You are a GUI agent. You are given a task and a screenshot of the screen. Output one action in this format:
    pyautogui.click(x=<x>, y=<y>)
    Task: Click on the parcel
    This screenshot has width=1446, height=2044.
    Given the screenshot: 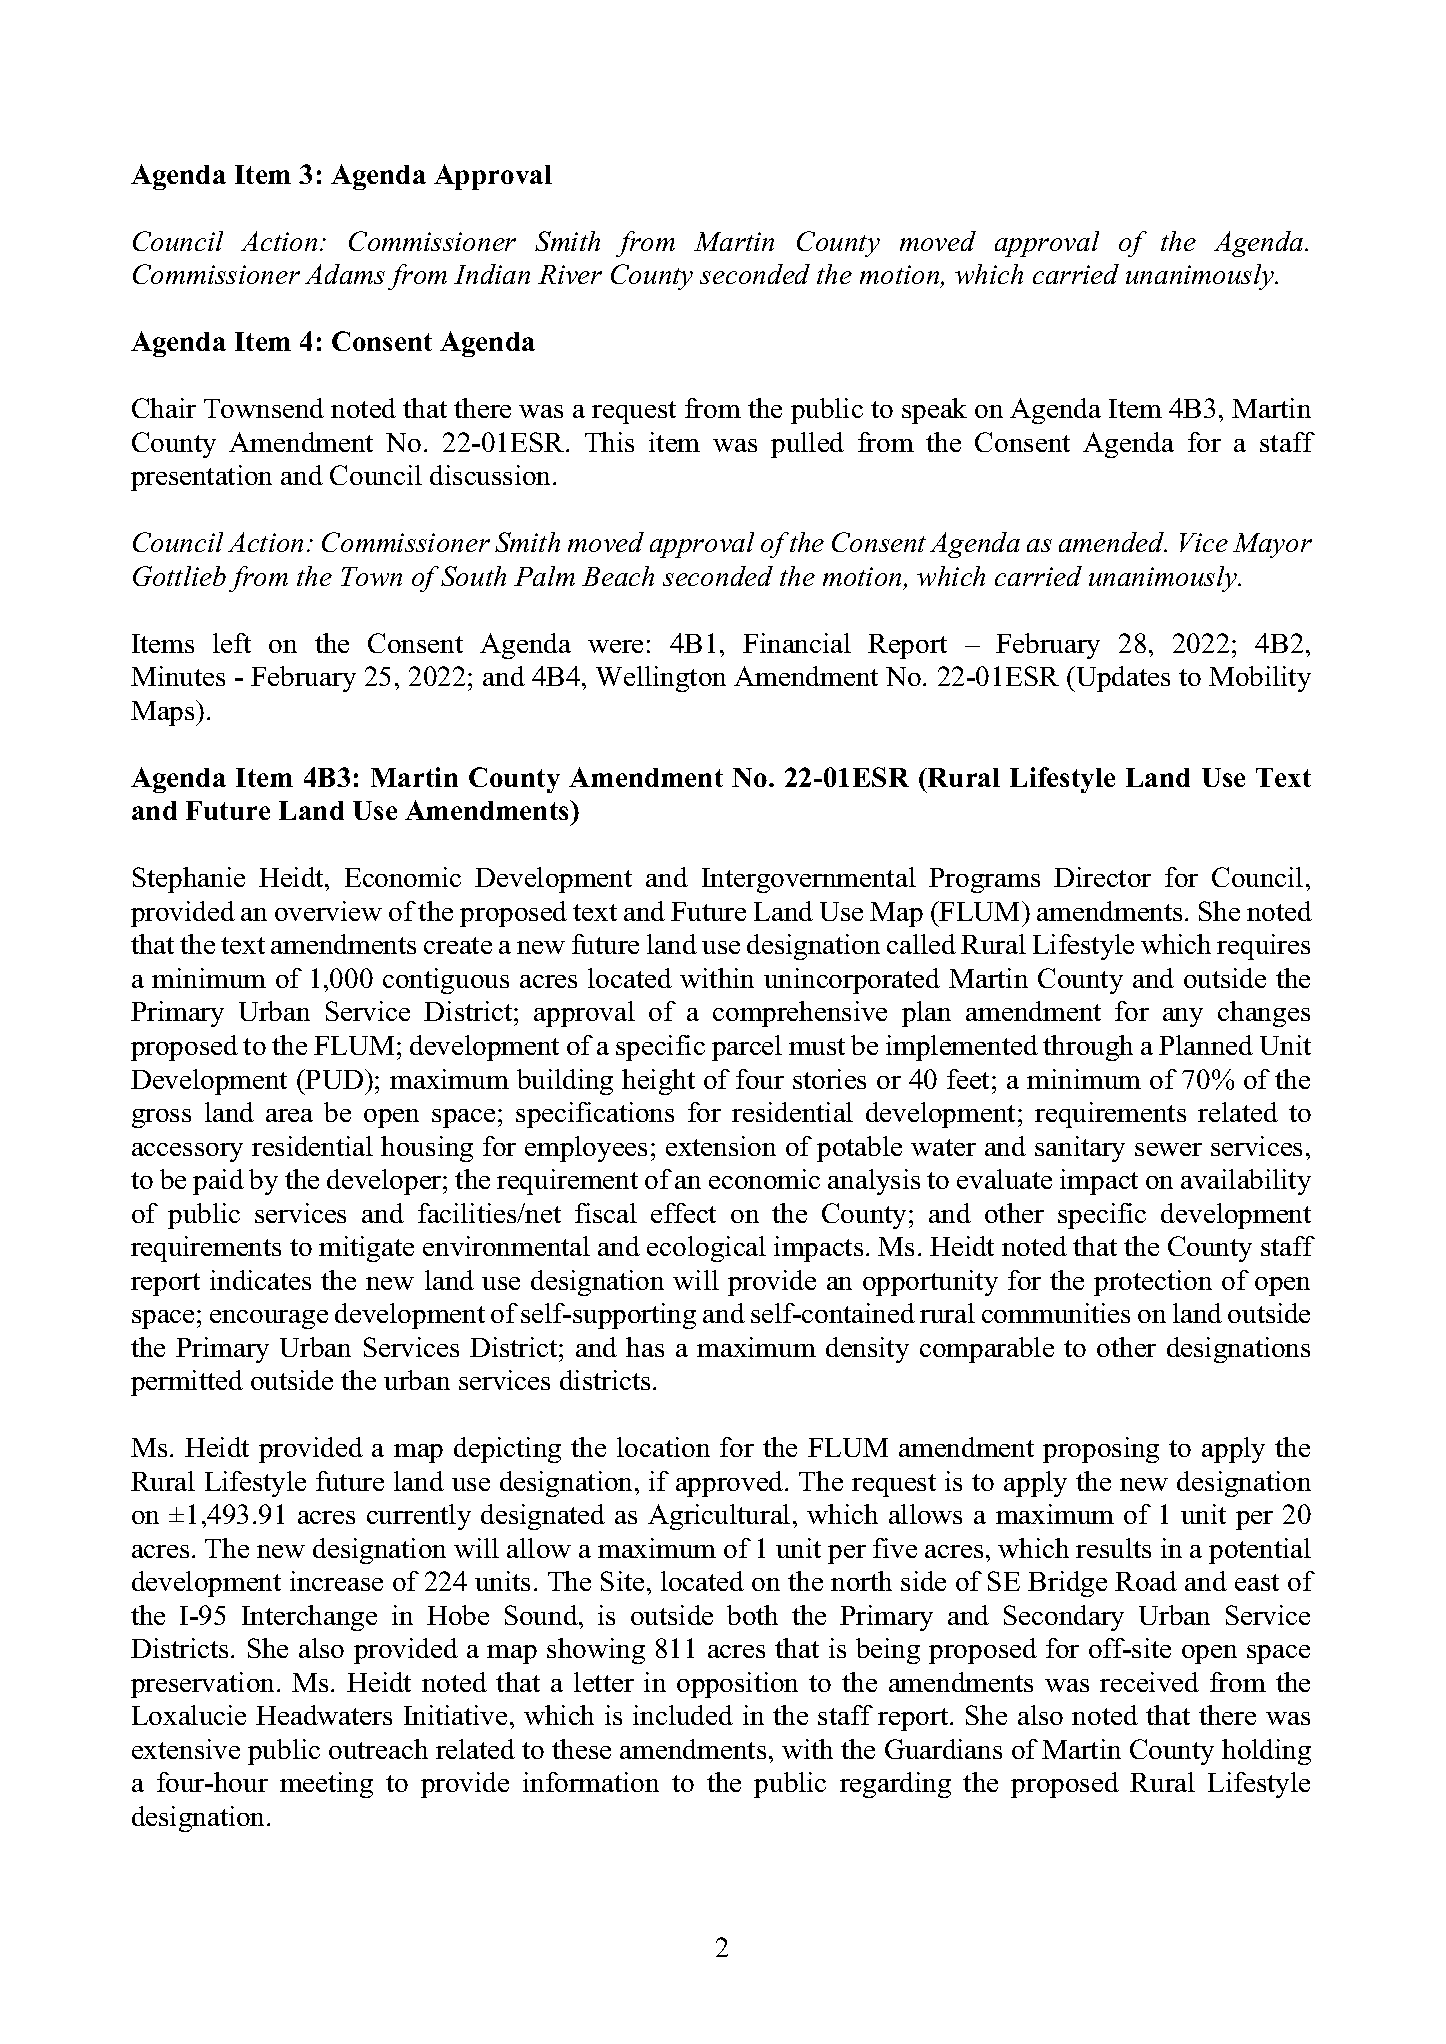 What is the action you would take?
    pyautogui.click(x=747, y=1048)
